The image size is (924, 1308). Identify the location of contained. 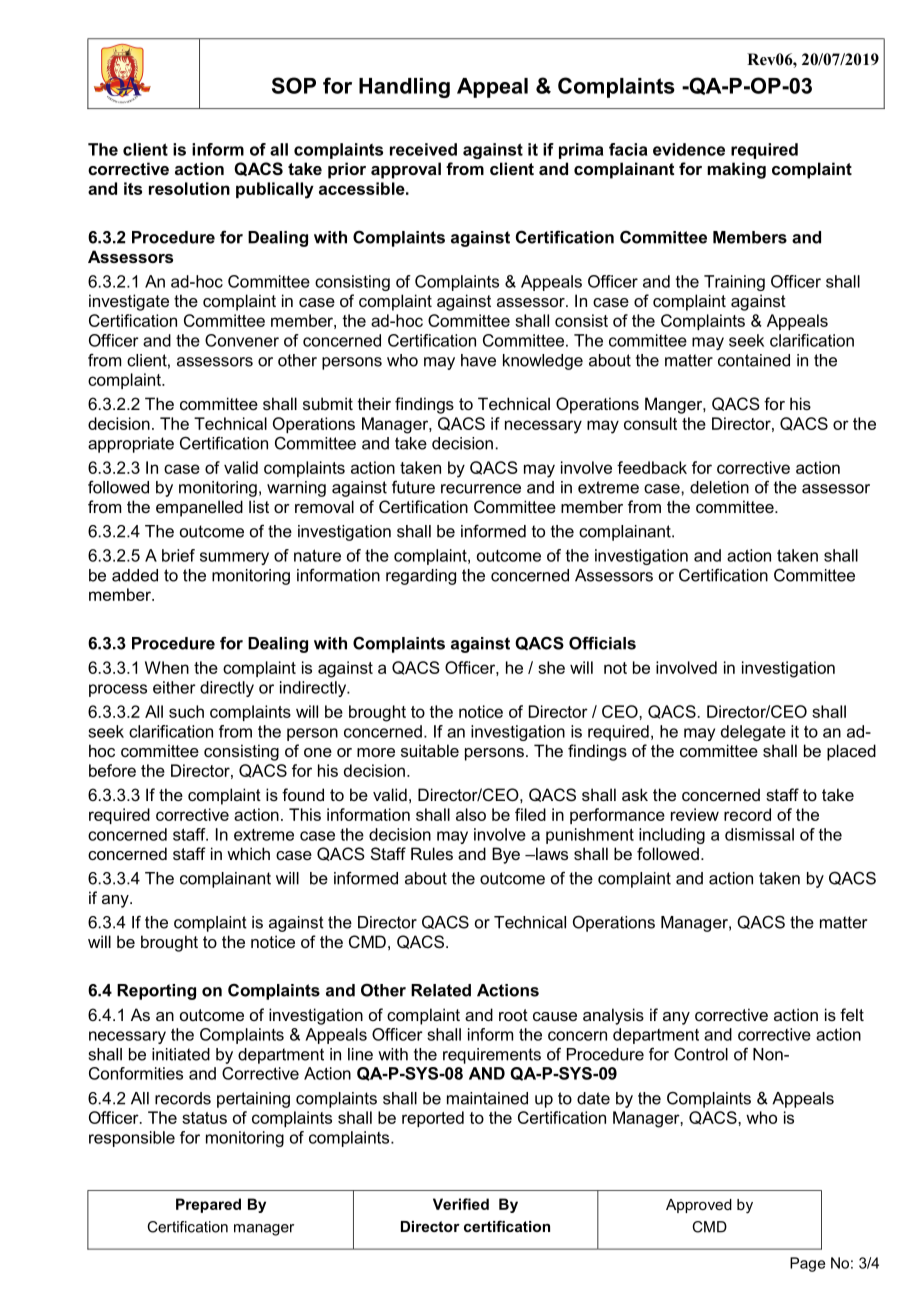
(754, 360).
